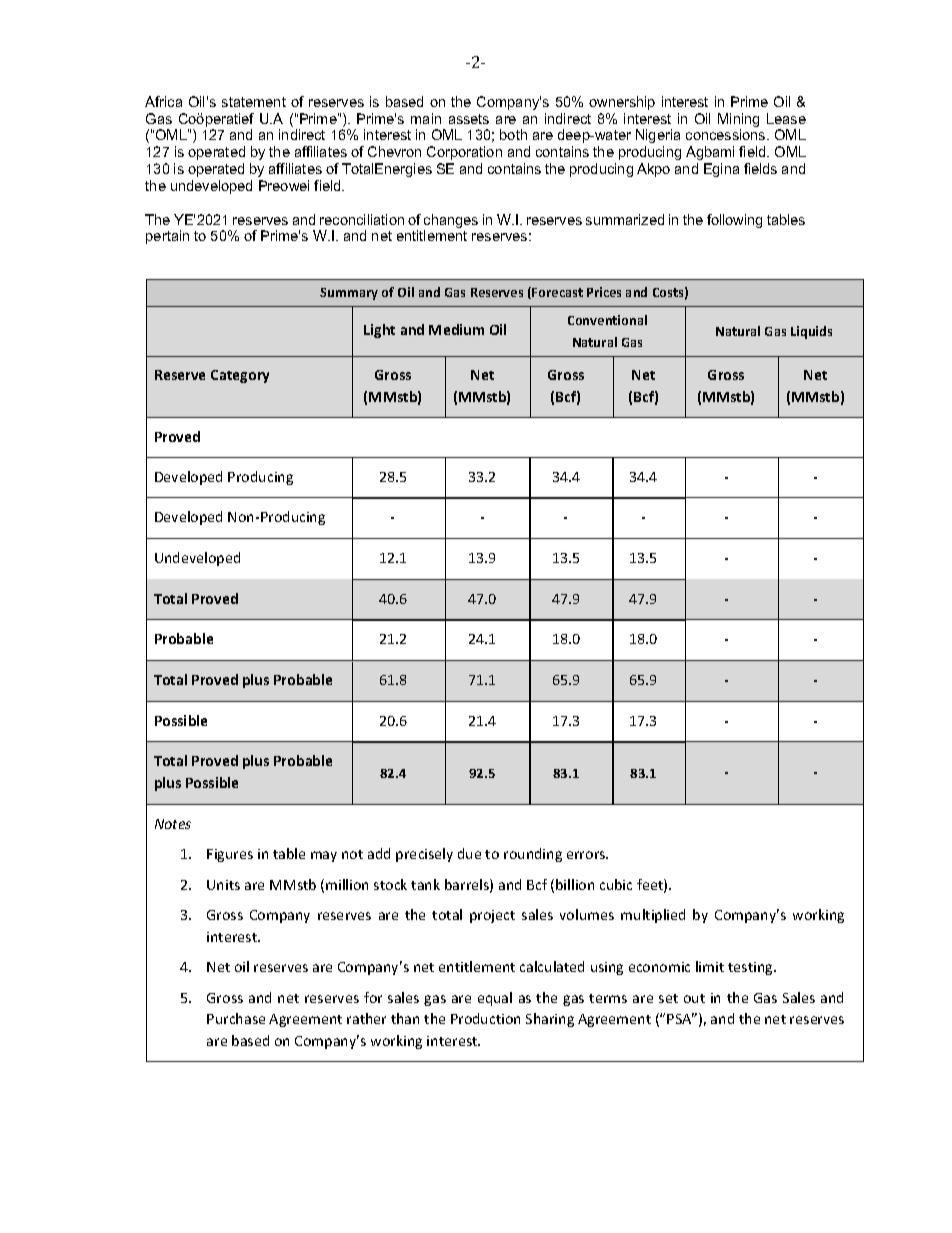 The width and height of the screenshot is (952, 1233). I want to click on Medium, so click(456, 329).
